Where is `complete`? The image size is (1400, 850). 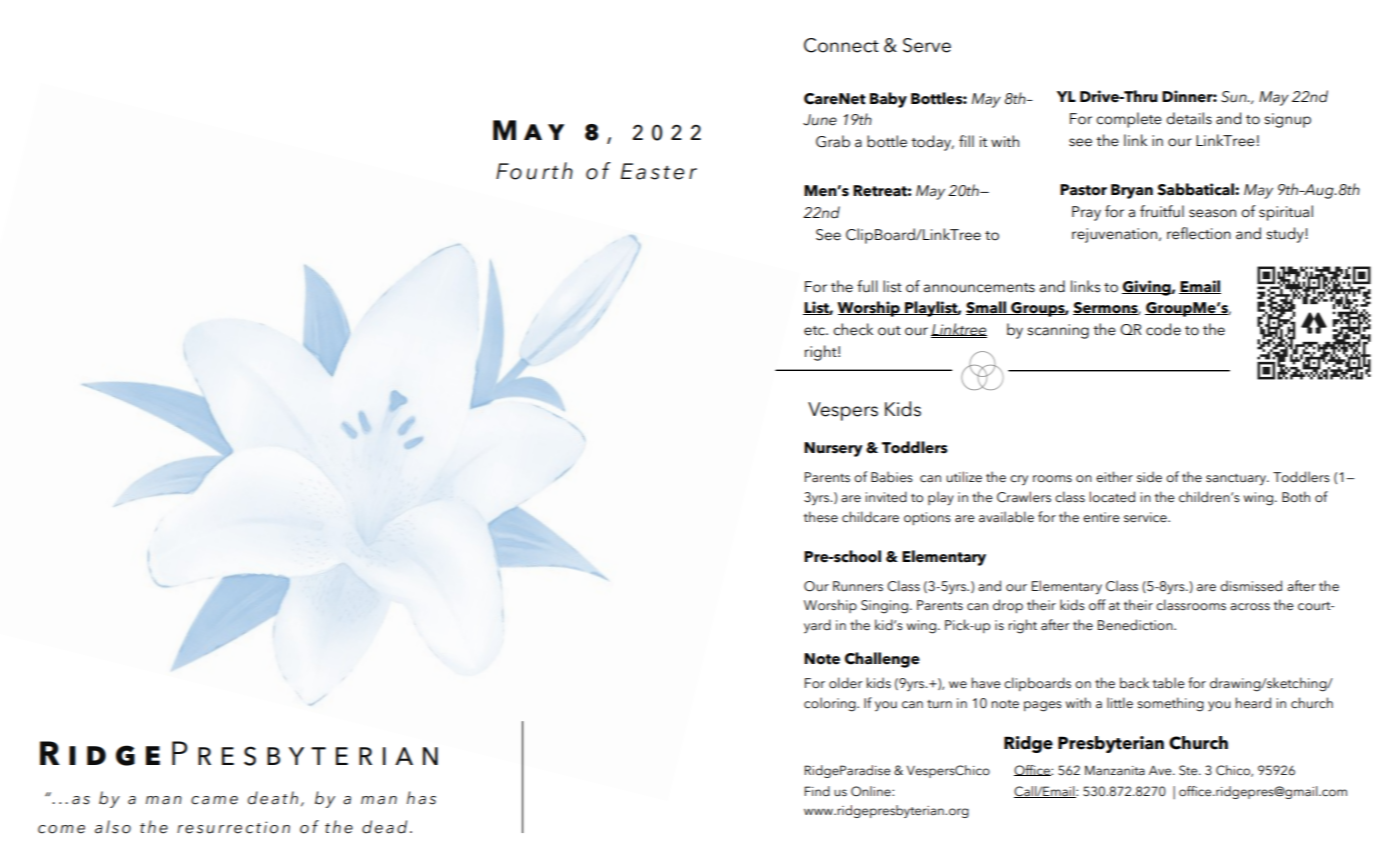
complete is located at coordinates (1129, 120).
